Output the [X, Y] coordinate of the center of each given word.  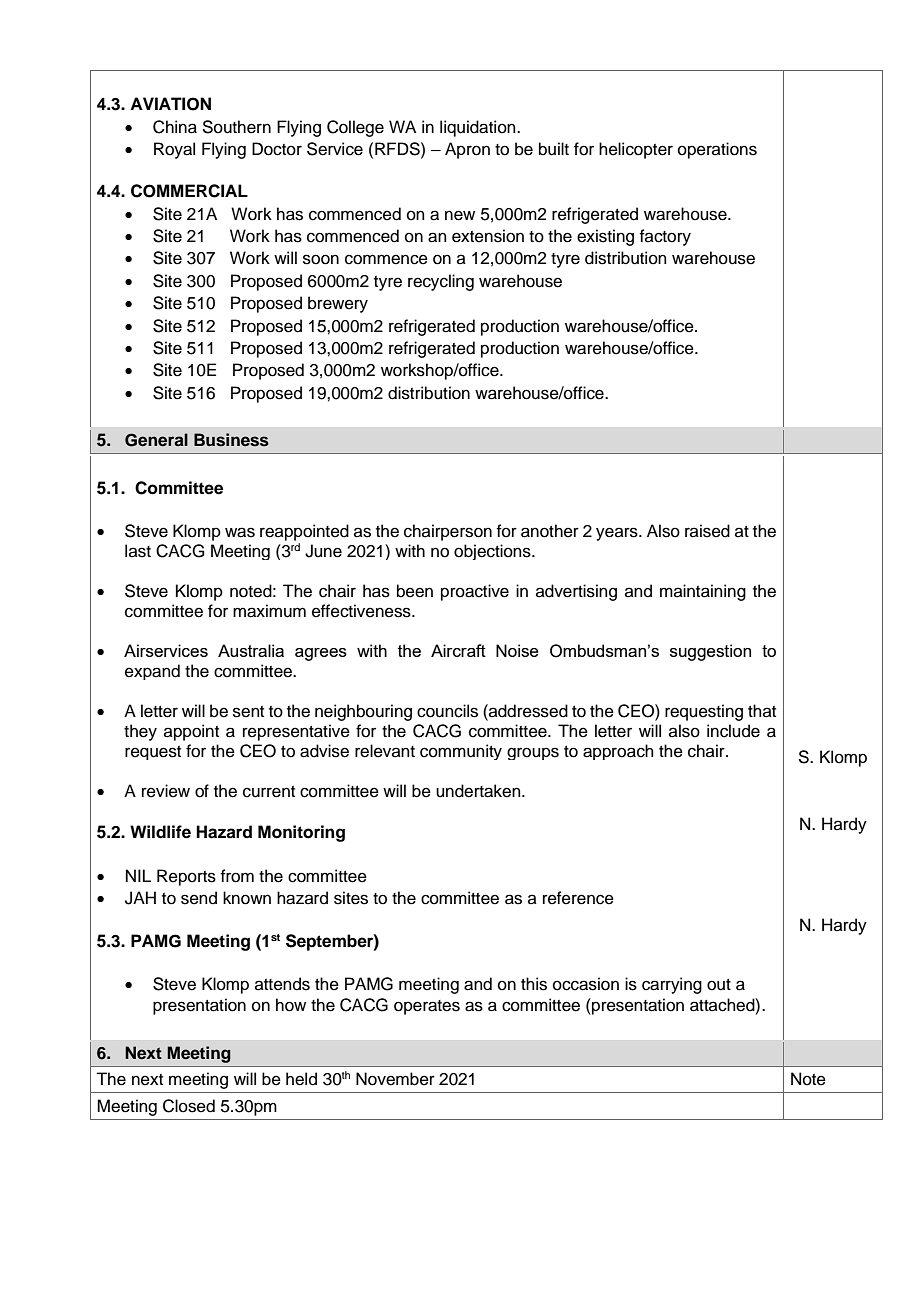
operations [717, 150]
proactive [475, 592]
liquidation [479, 128]
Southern [236, 127]
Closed [189, 1106]
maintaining [703, 592]
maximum [269, 611]
